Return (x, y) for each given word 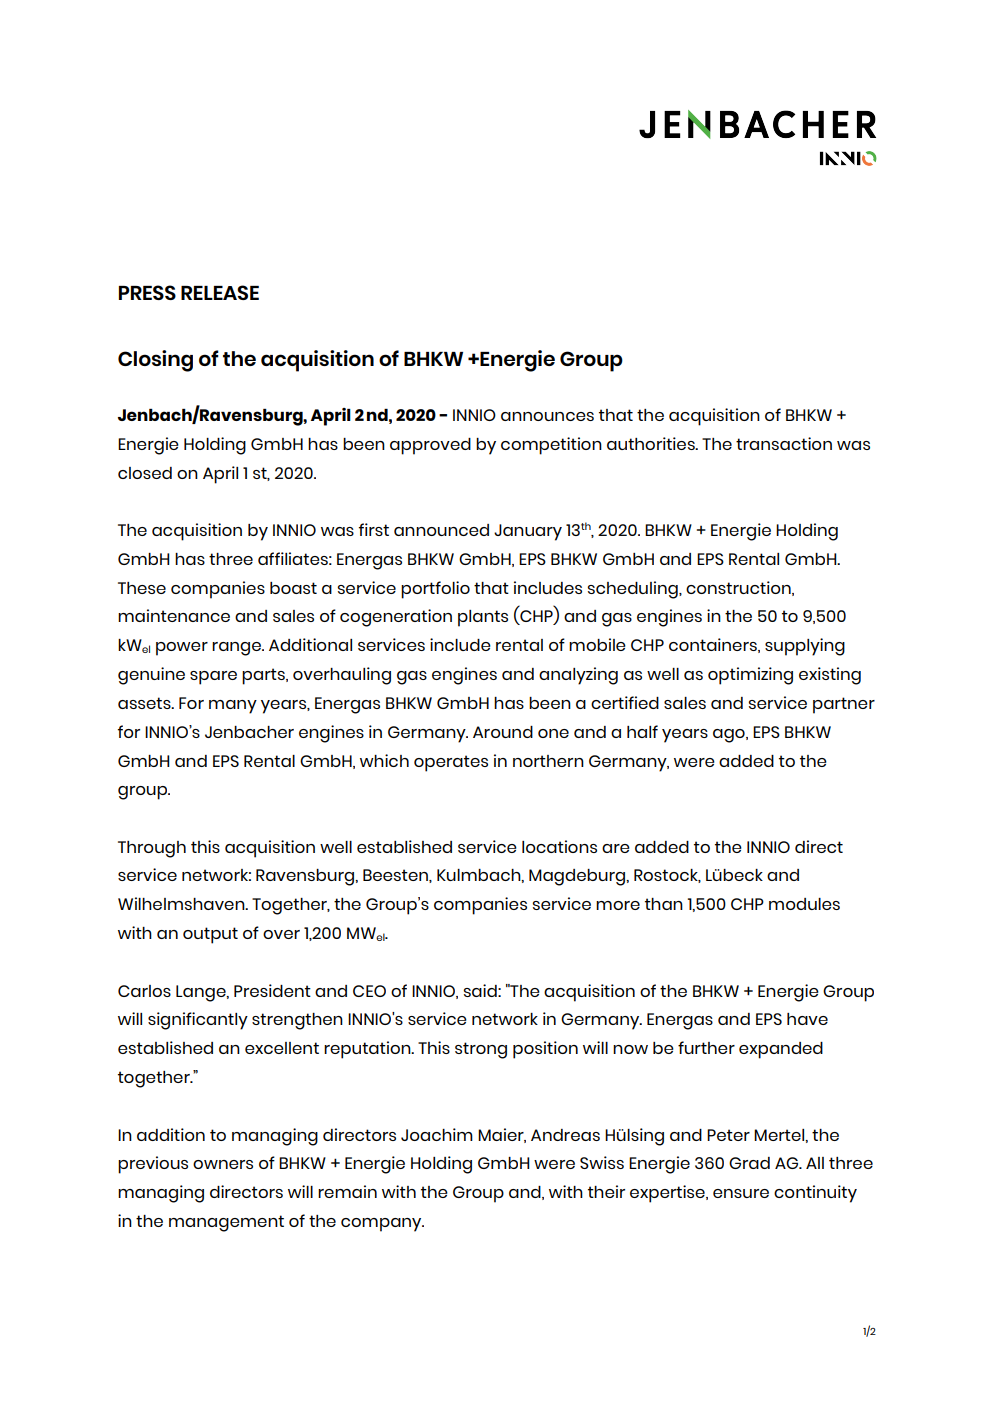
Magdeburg (578, 877)
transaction (784, 443)
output (210, 935)
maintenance (174, 615)
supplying (805, 647)
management (226, 1223)
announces (547, 416)
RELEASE (220, 292)
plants (483, 618)
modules (804, 904)
